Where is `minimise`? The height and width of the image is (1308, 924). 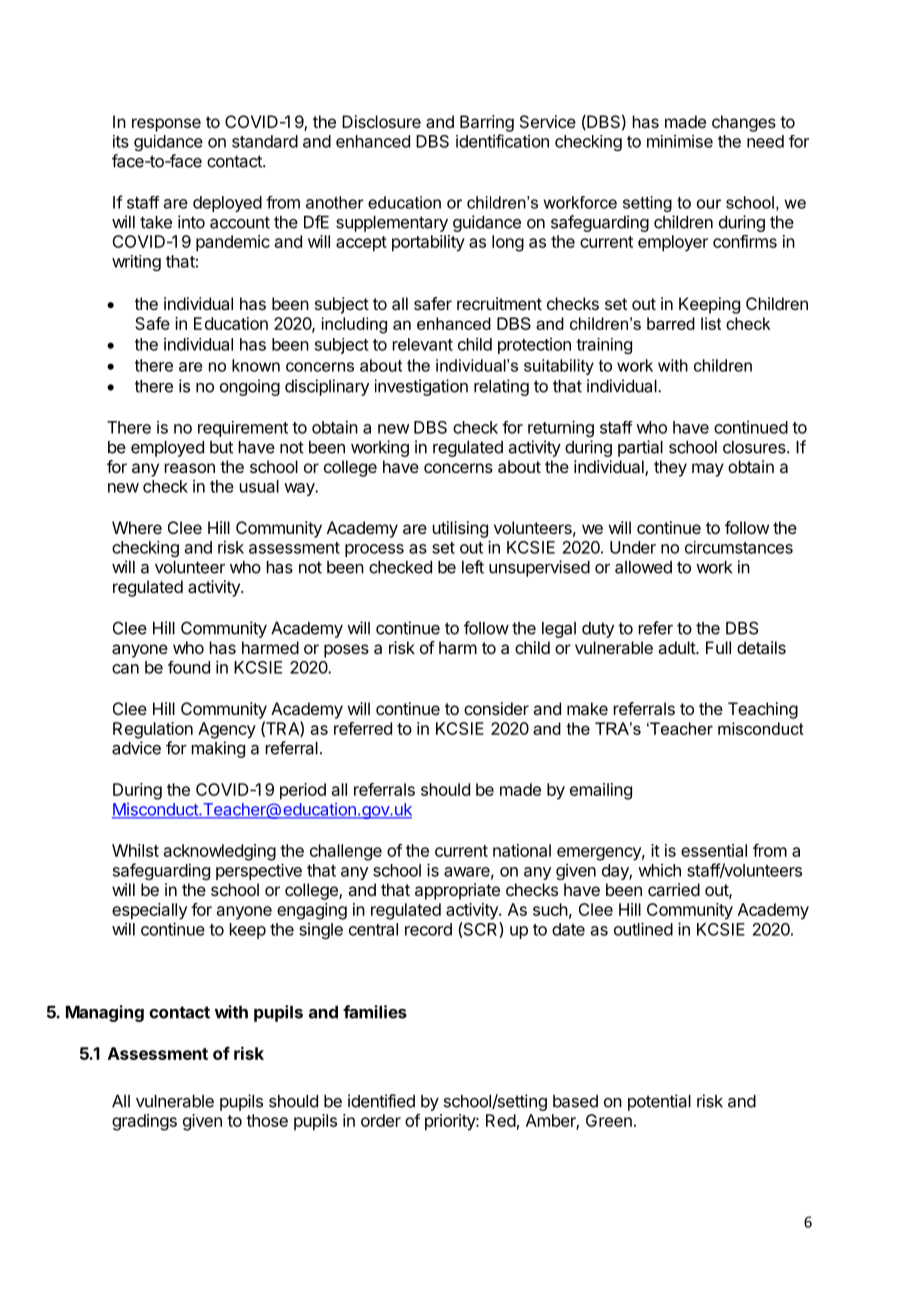
minimise is located at coordinates (680, 141).
